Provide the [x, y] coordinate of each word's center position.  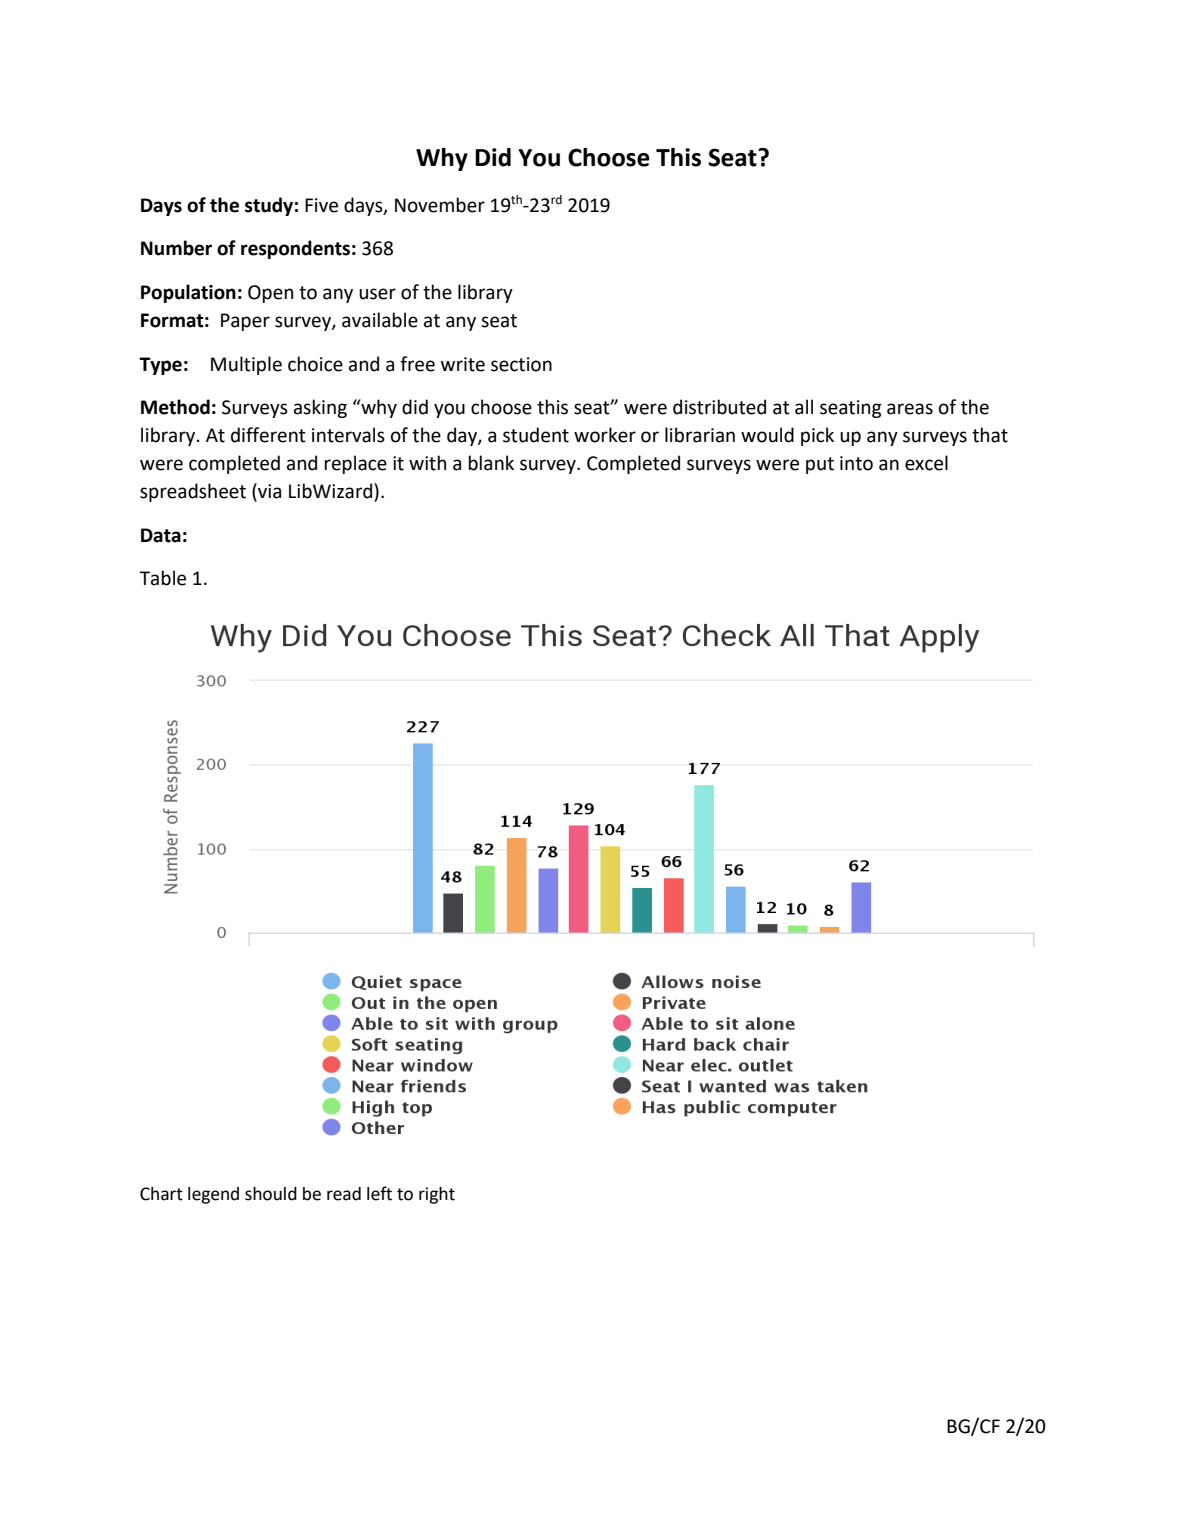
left [379, 1193]
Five [321, 205]
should [271, 1194]
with [427, 463]
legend [213, 1195]
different [268, 435]
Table [162, 578]
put [820, 465]
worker [605, 435]
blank [491, 463]
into [856, 463]
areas [910, 409]
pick [817, 436]
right [437, 1195]
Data [161, 535]
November [440, 205]
